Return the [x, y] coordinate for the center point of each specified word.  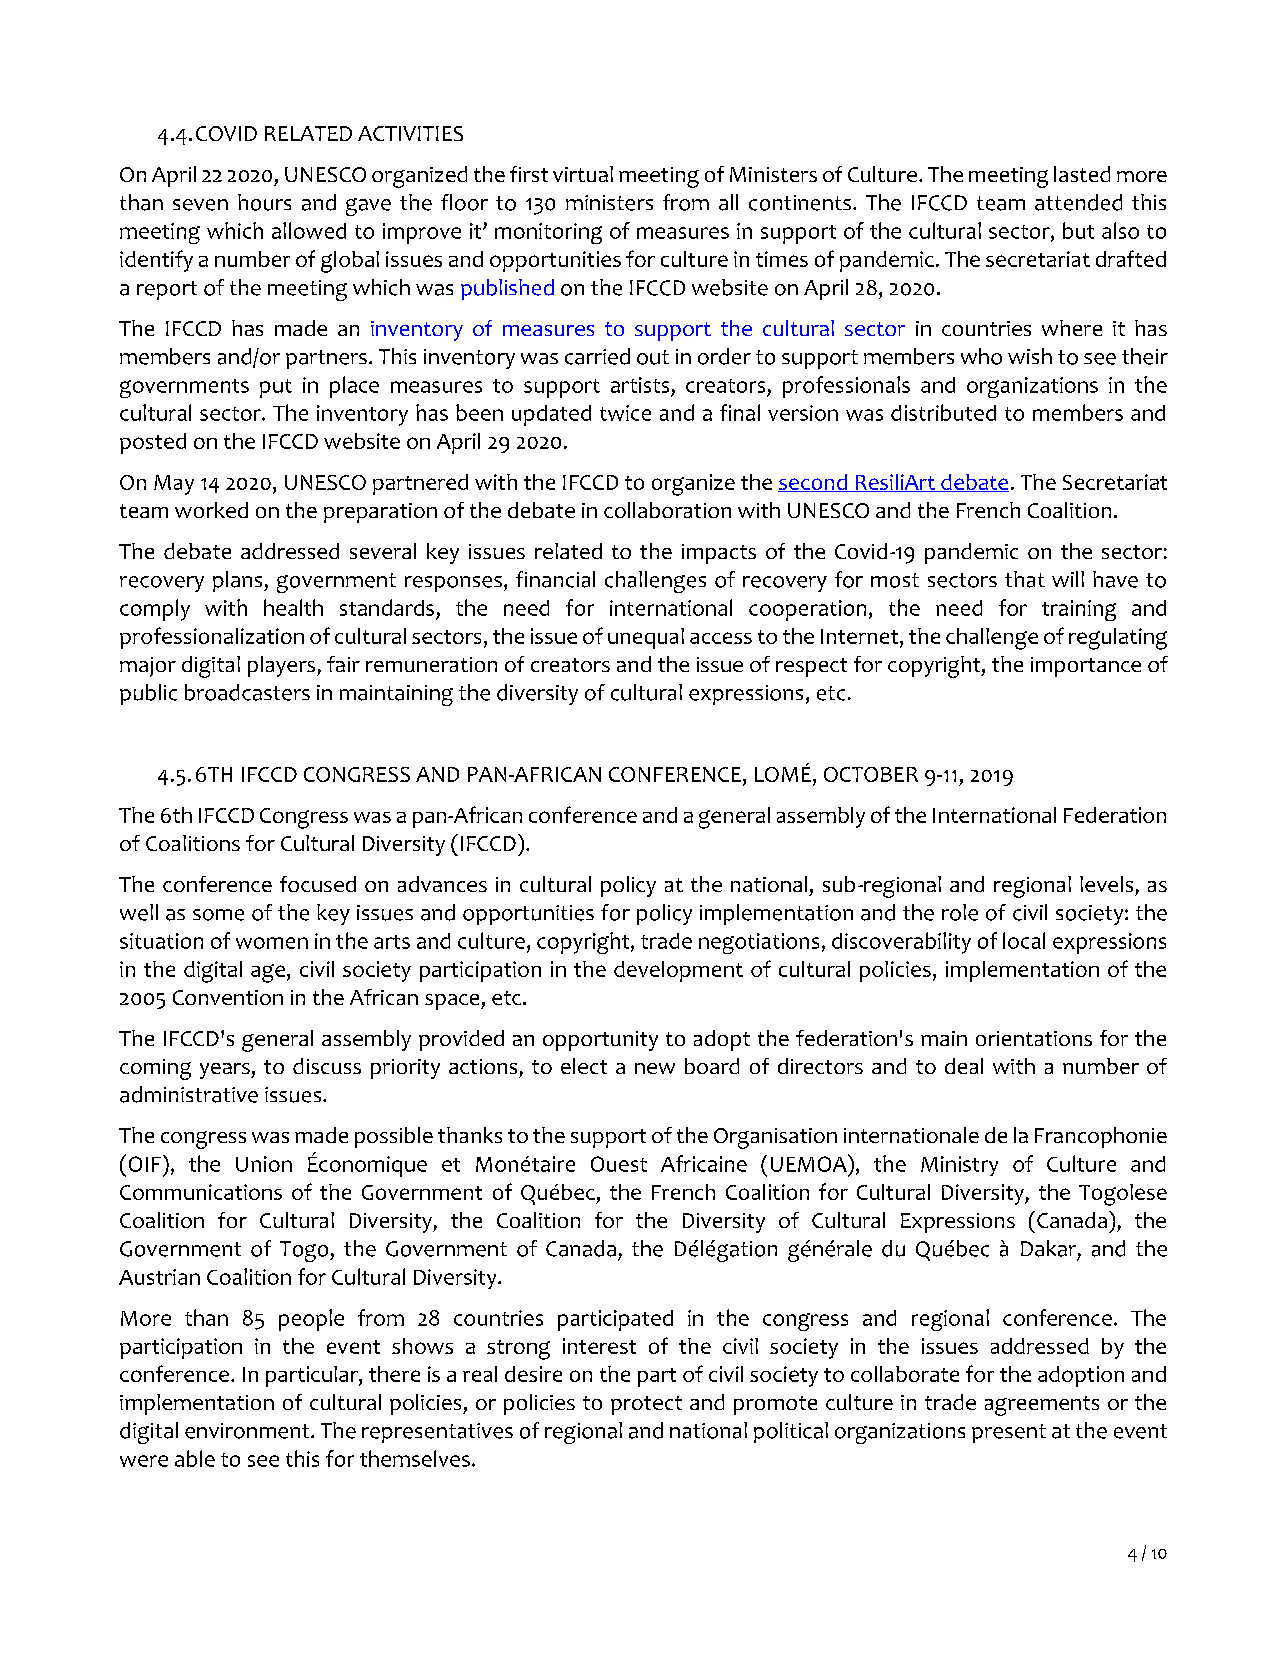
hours [264, 202]
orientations [1034, 1038]
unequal [646, 638]
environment [248, 1431]
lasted [1082, 174]
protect [646, 1405]
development [678, 971]
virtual [583, 174]
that [1025, 579]
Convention [228, 997]
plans [239, 581]
